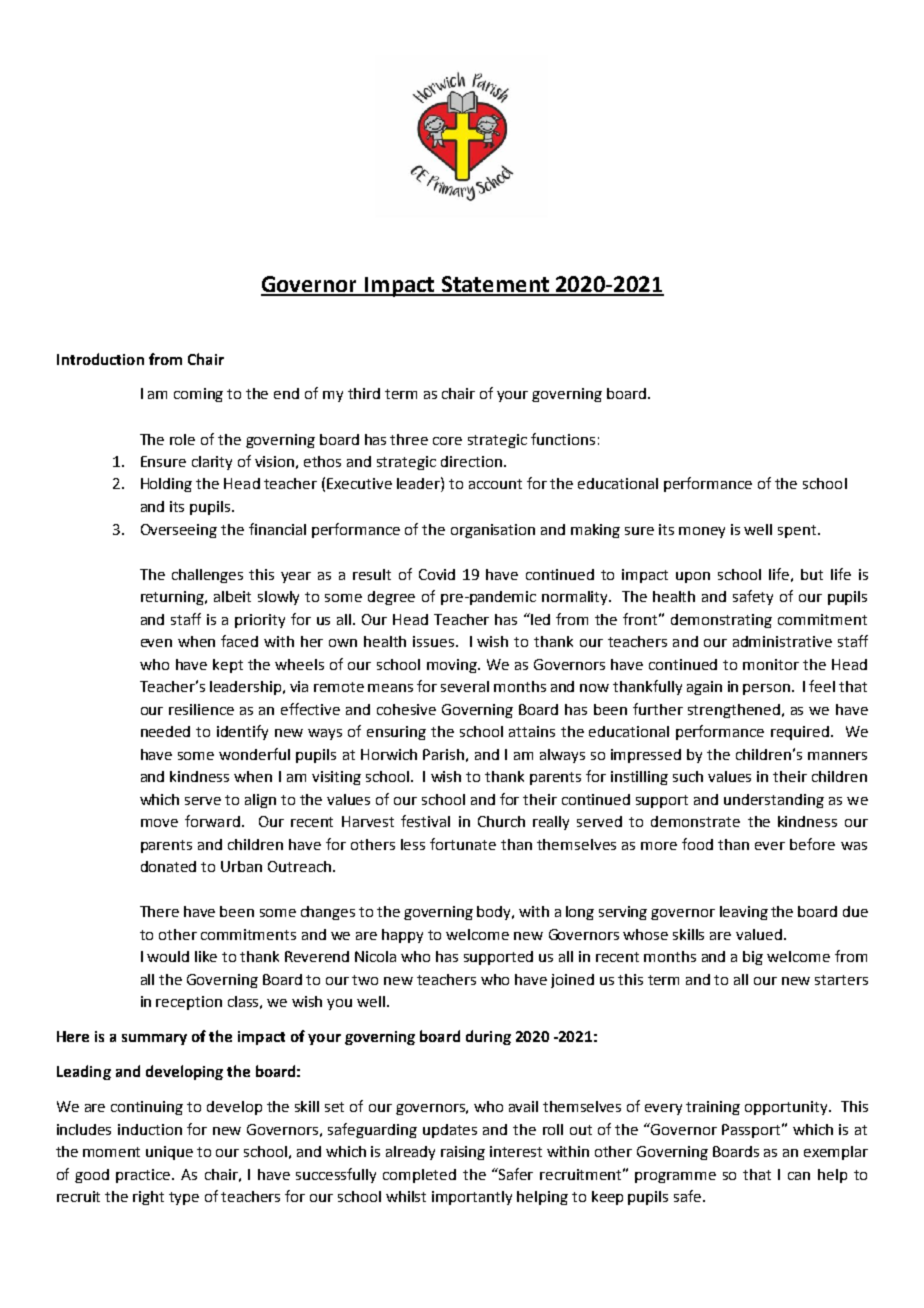 The image size is (924, 1308). Describe the element at coordinates (169, 1153) in the image. I see `unique` at that location.
